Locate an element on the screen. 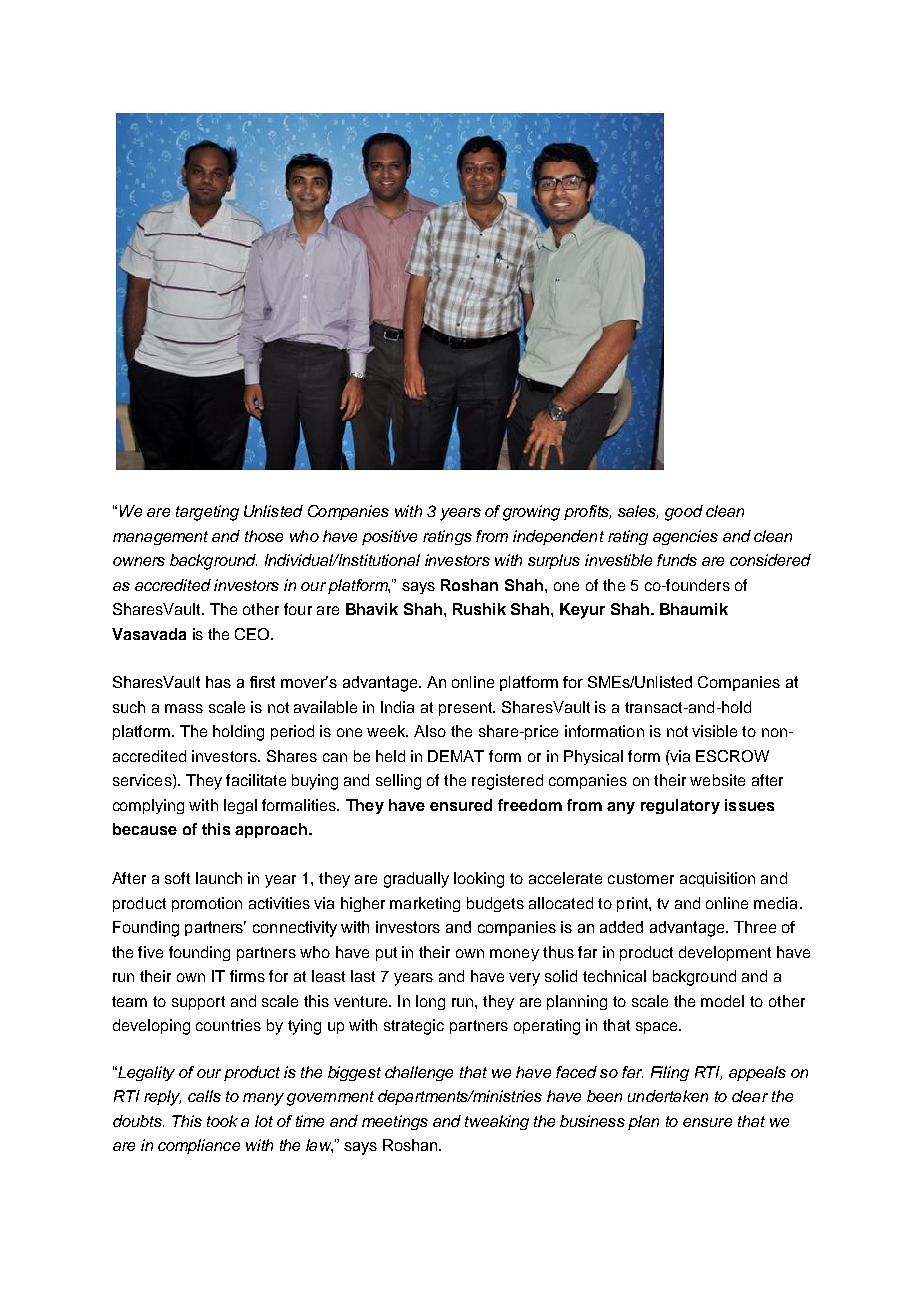  agencies is located at coordinates (685, 537).
